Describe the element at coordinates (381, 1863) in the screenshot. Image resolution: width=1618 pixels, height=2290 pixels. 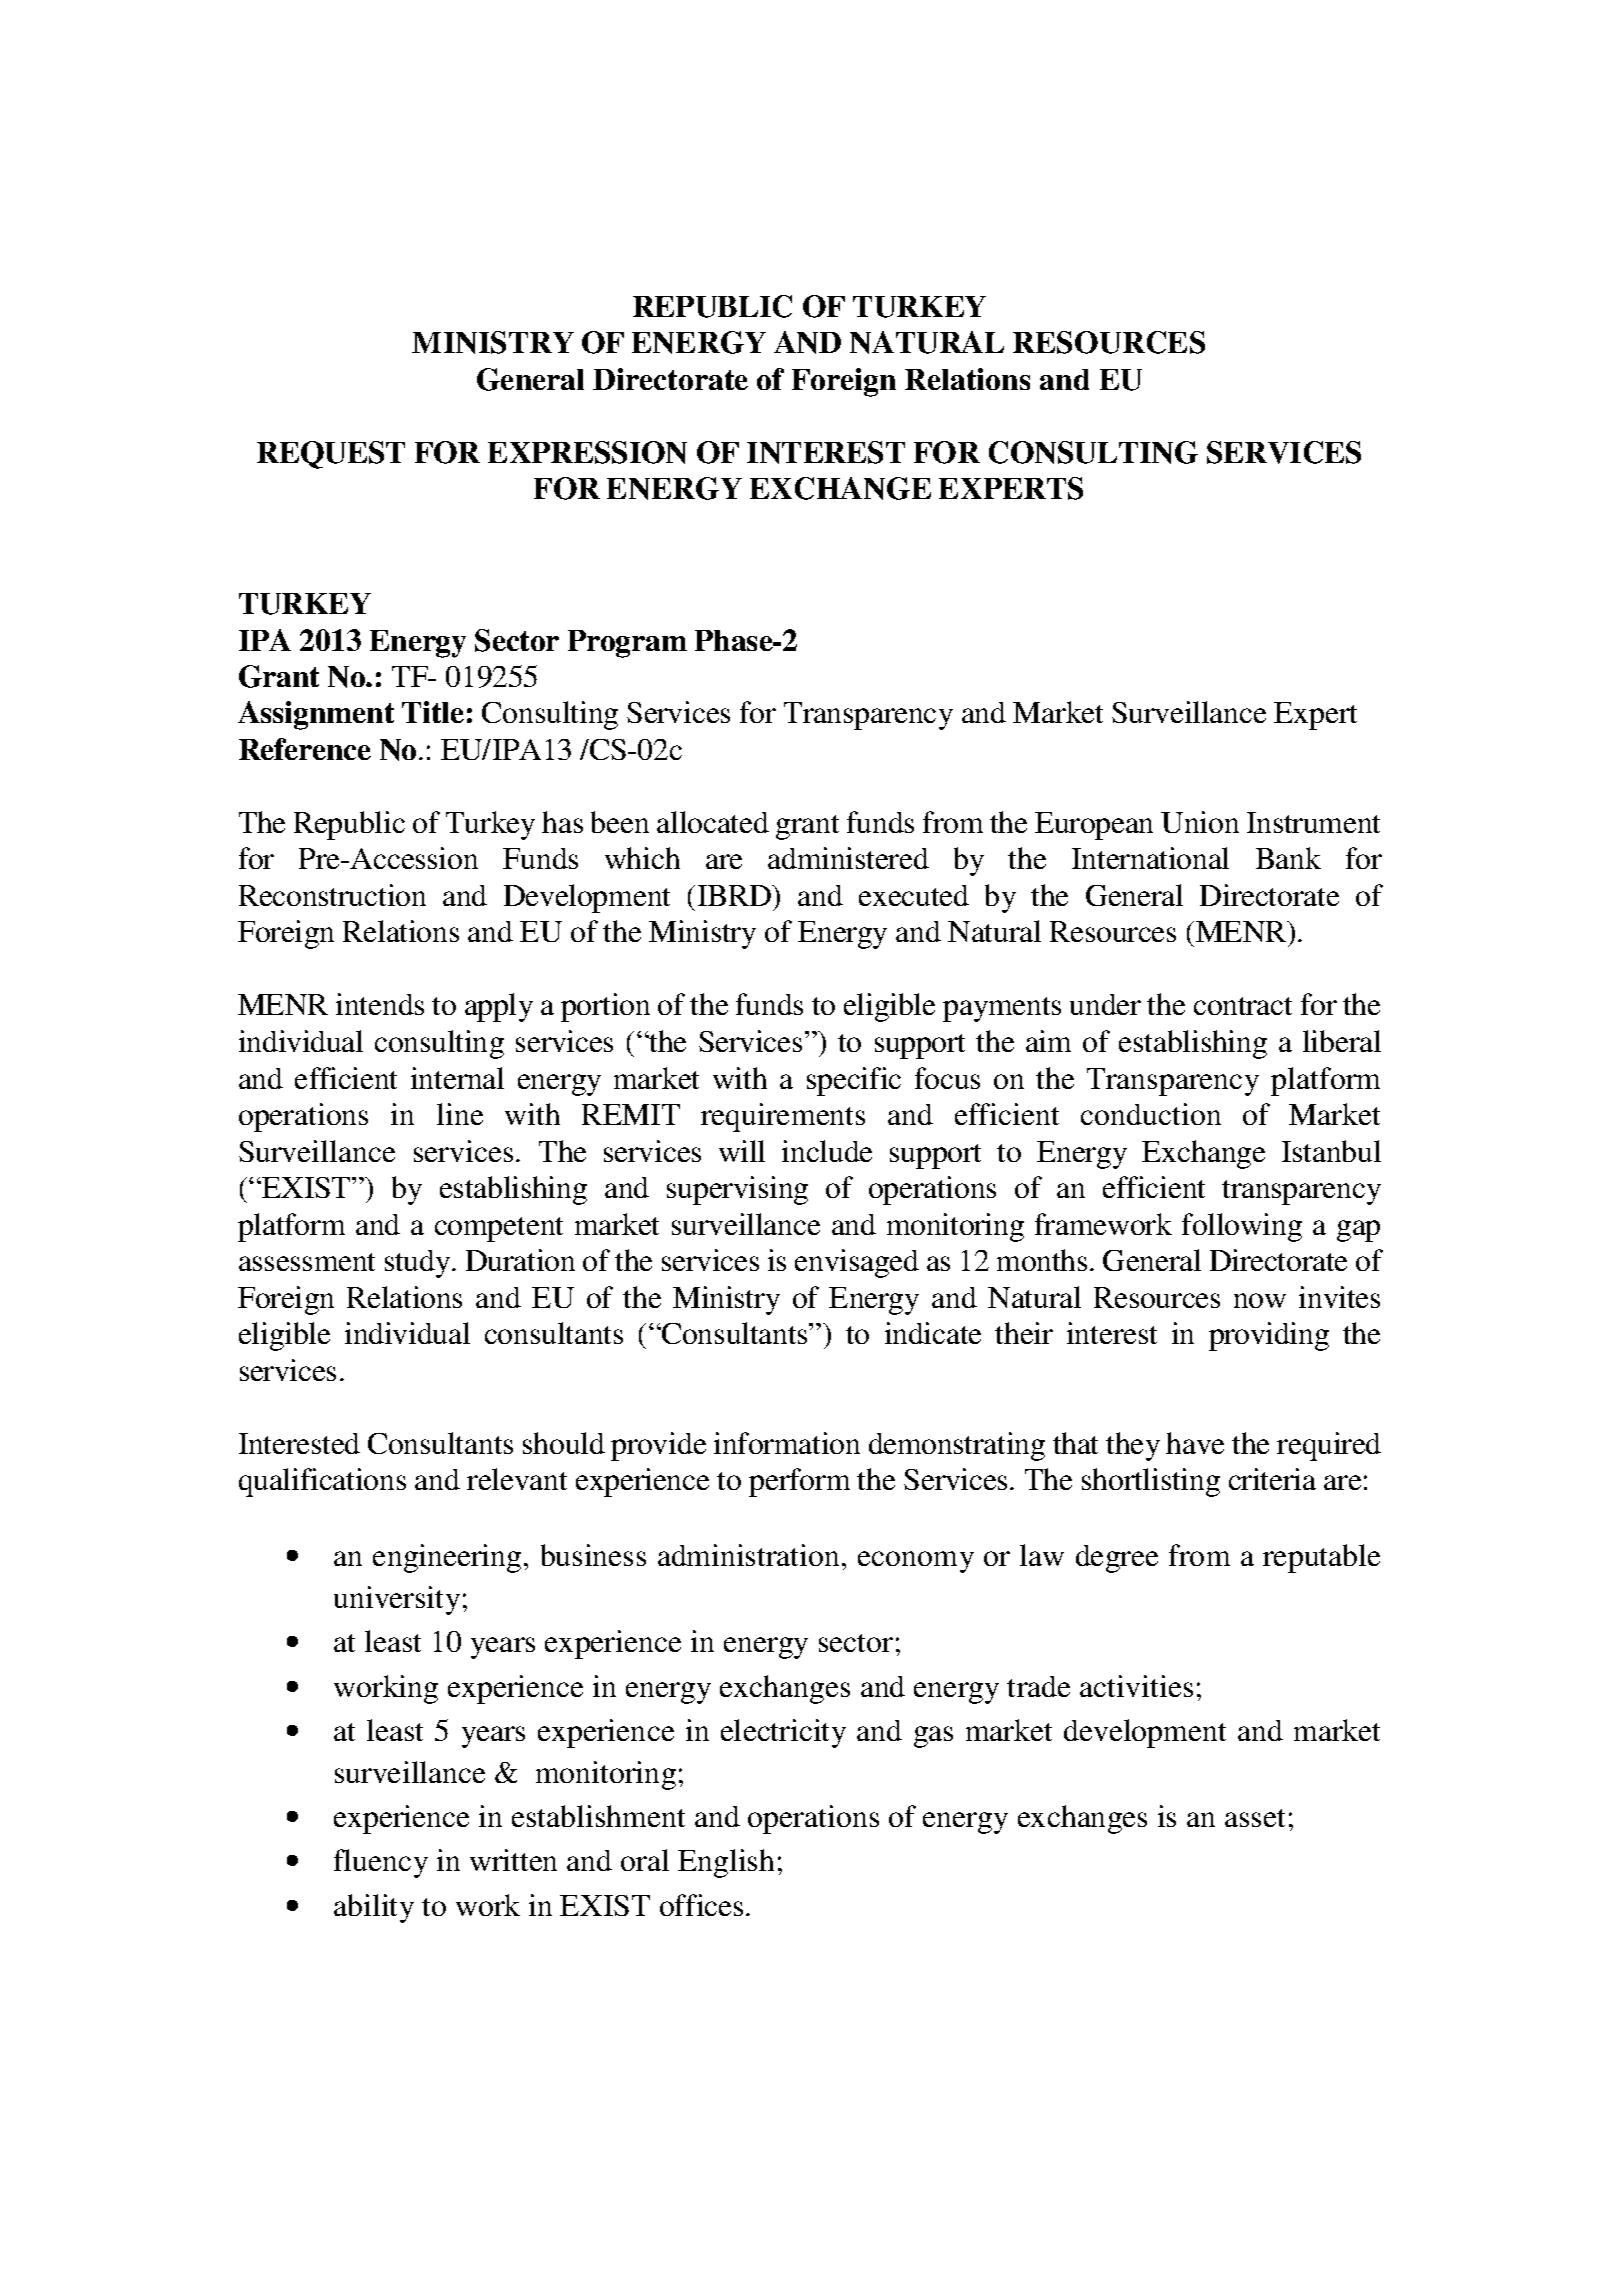
I see `fluency` at that location.
